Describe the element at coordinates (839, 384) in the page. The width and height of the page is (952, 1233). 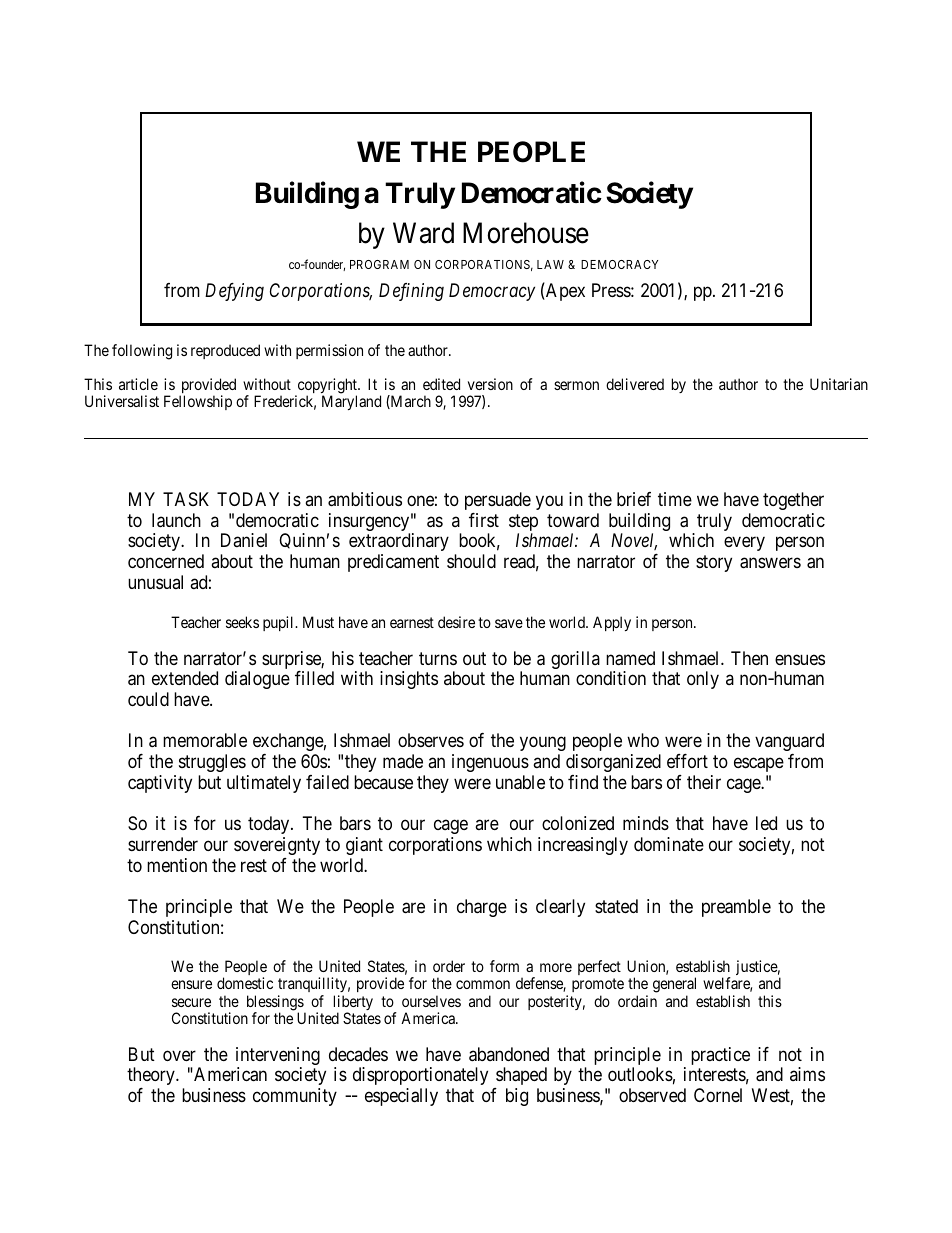
I see `Unitarian` at that location.
